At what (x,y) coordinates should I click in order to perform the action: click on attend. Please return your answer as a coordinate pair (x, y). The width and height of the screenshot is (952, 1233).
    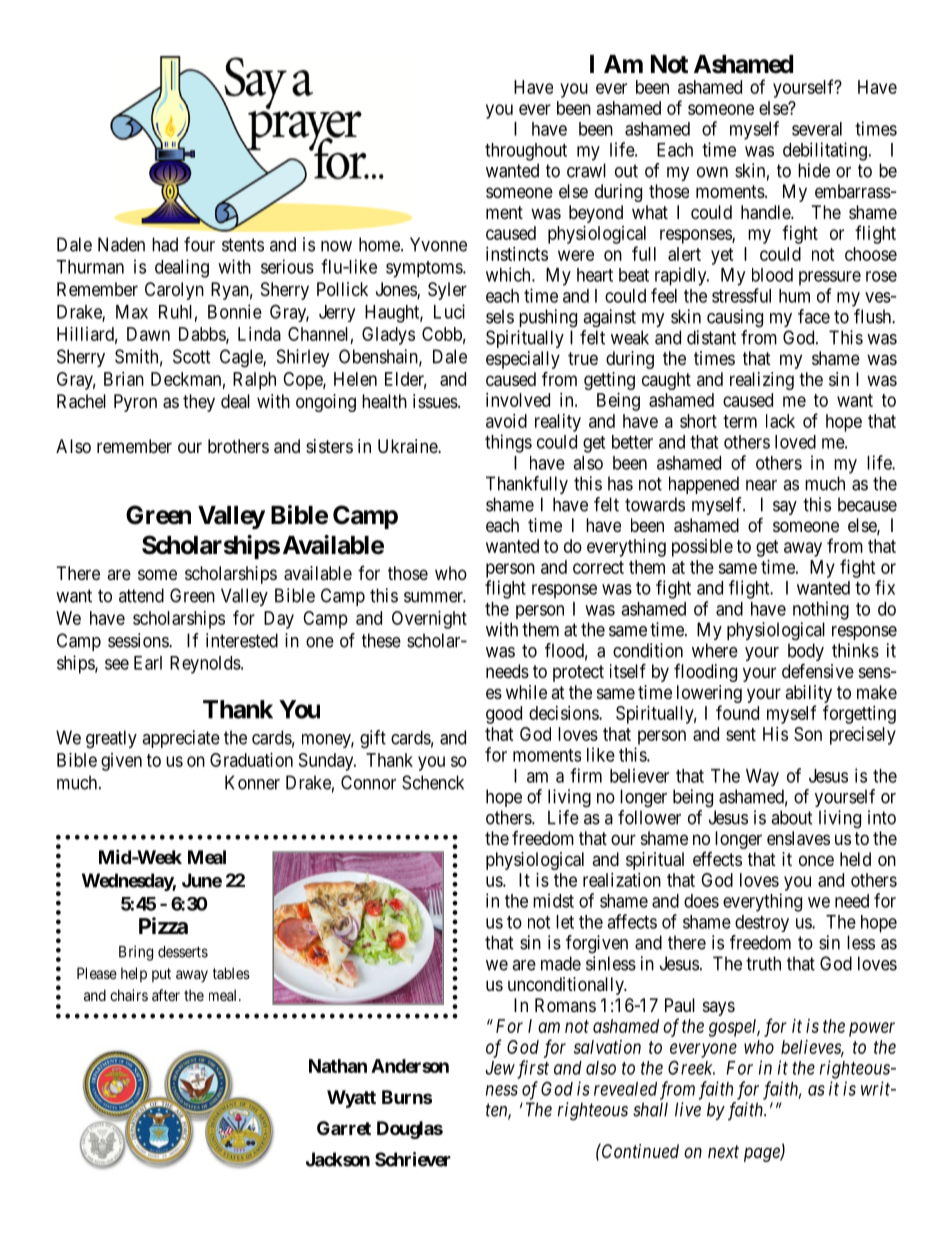
    Looking at the image, I should click on (141, 595).
